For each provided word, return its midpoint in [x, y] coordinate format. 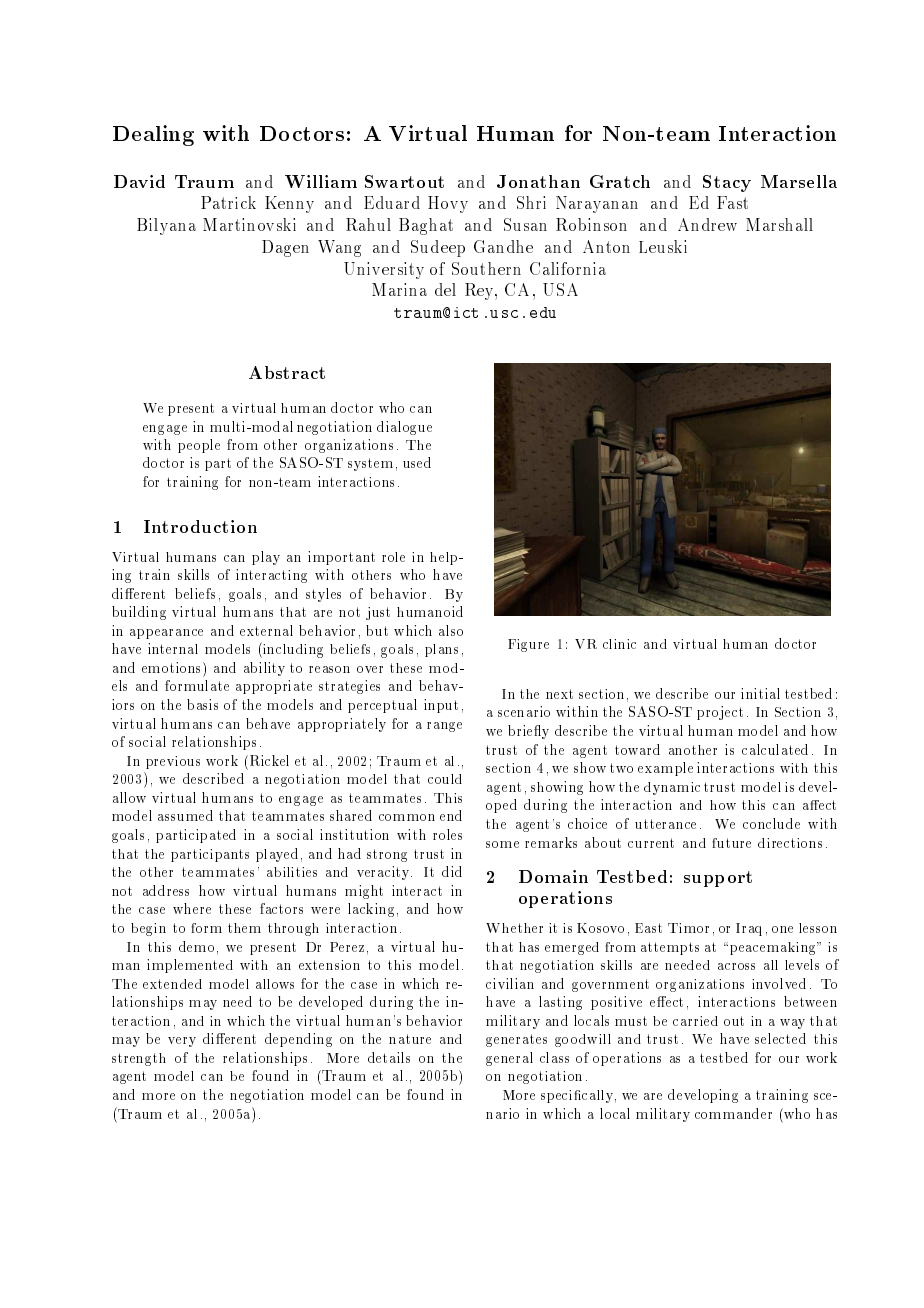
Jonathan [538, 181]
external [266, 630]
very [182, 1042]
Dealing [153, 135]
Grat [610, 181]
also [451, 630]
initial [760, 693]
